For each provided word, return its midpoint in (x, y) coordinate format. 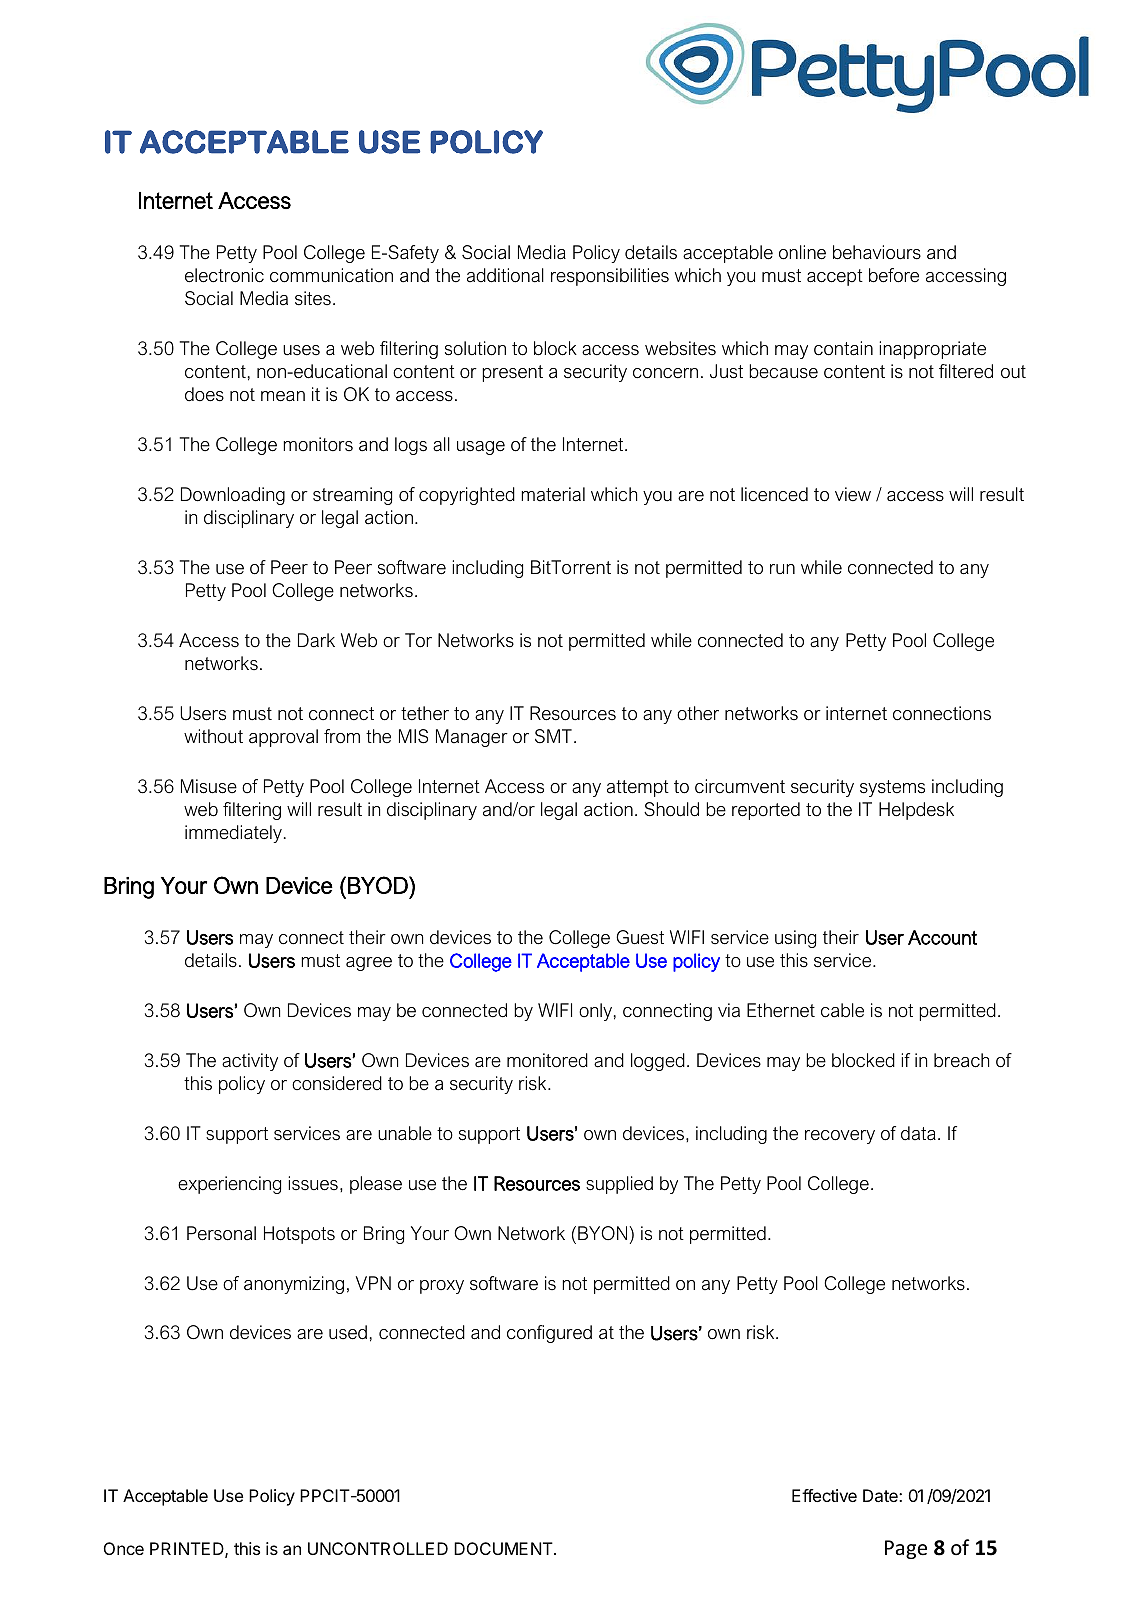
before (894, 275)
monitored (547, 1060)
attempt (638, 788)
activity (250, 1062)
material (553, 494)
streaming (352, 496)
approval (283, 738)
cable (842, 1010)
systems (892, 788)
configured (549, 1334)
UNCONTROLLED (378, 1548)
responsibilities (610, 277)
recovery (840, 1137)
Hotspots (299, 1235)
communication (331, 275)
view (853, 494)
